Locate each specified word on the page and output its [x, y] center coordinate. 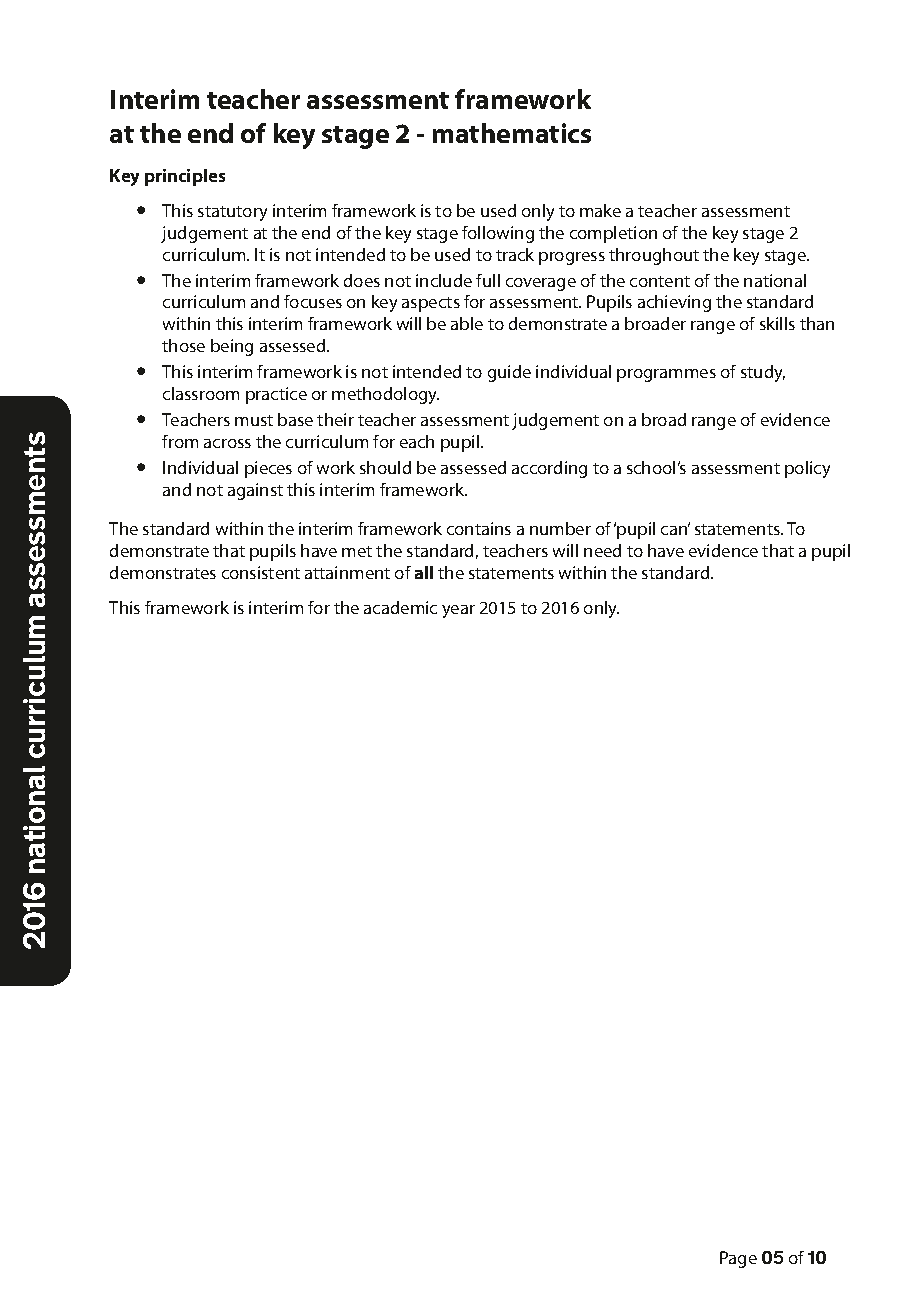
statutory [232, 213]
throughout [654, 256]
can [675, 529]
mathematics [512, 133]
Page [738, 1259]
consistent [261, 572]
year [458, 611]
